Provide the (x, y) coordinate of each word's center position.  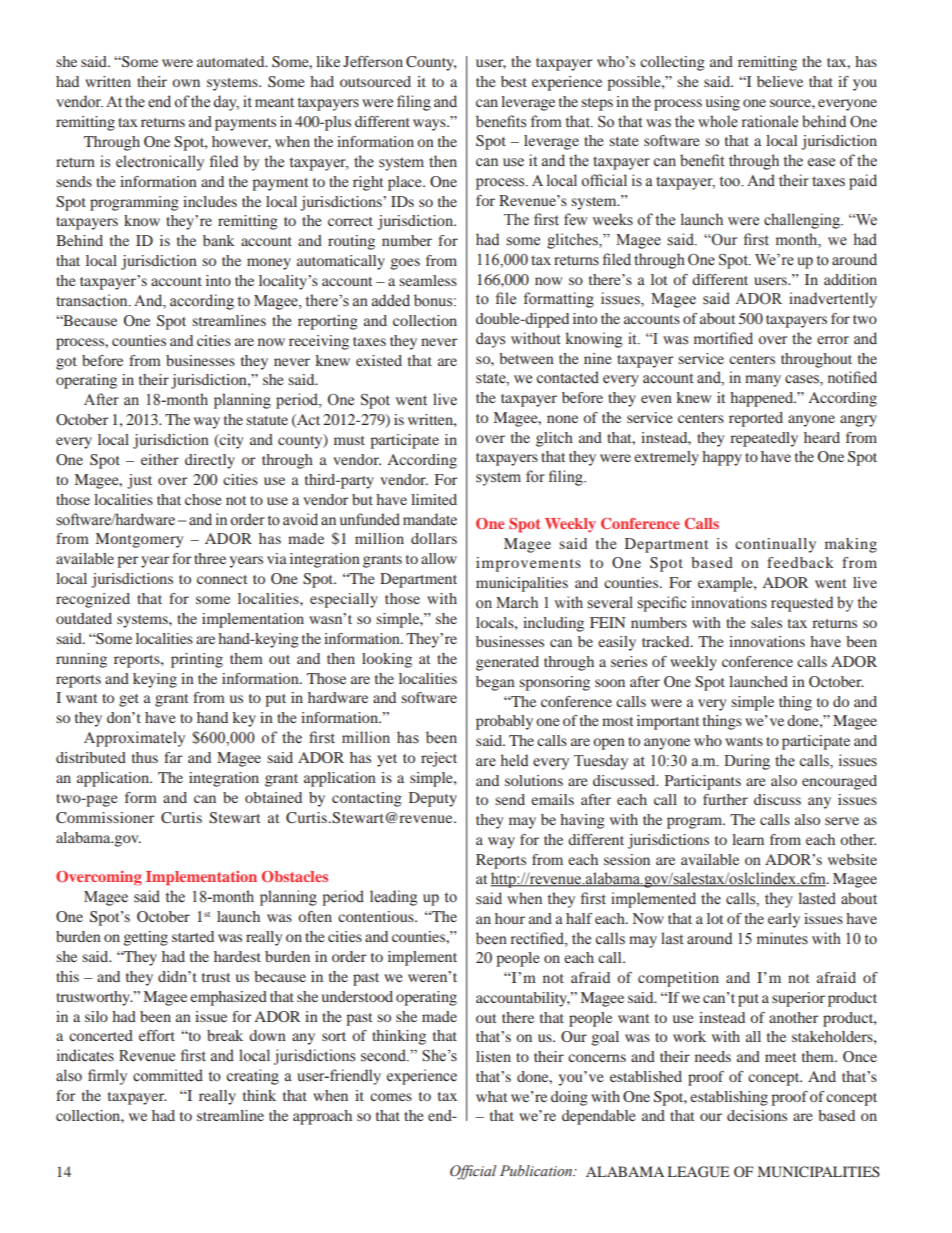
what (491, 1096)
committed (168, 1075)
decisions (757, 1115)
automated (232, 61)
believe (780, 81)
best (514, 81)
